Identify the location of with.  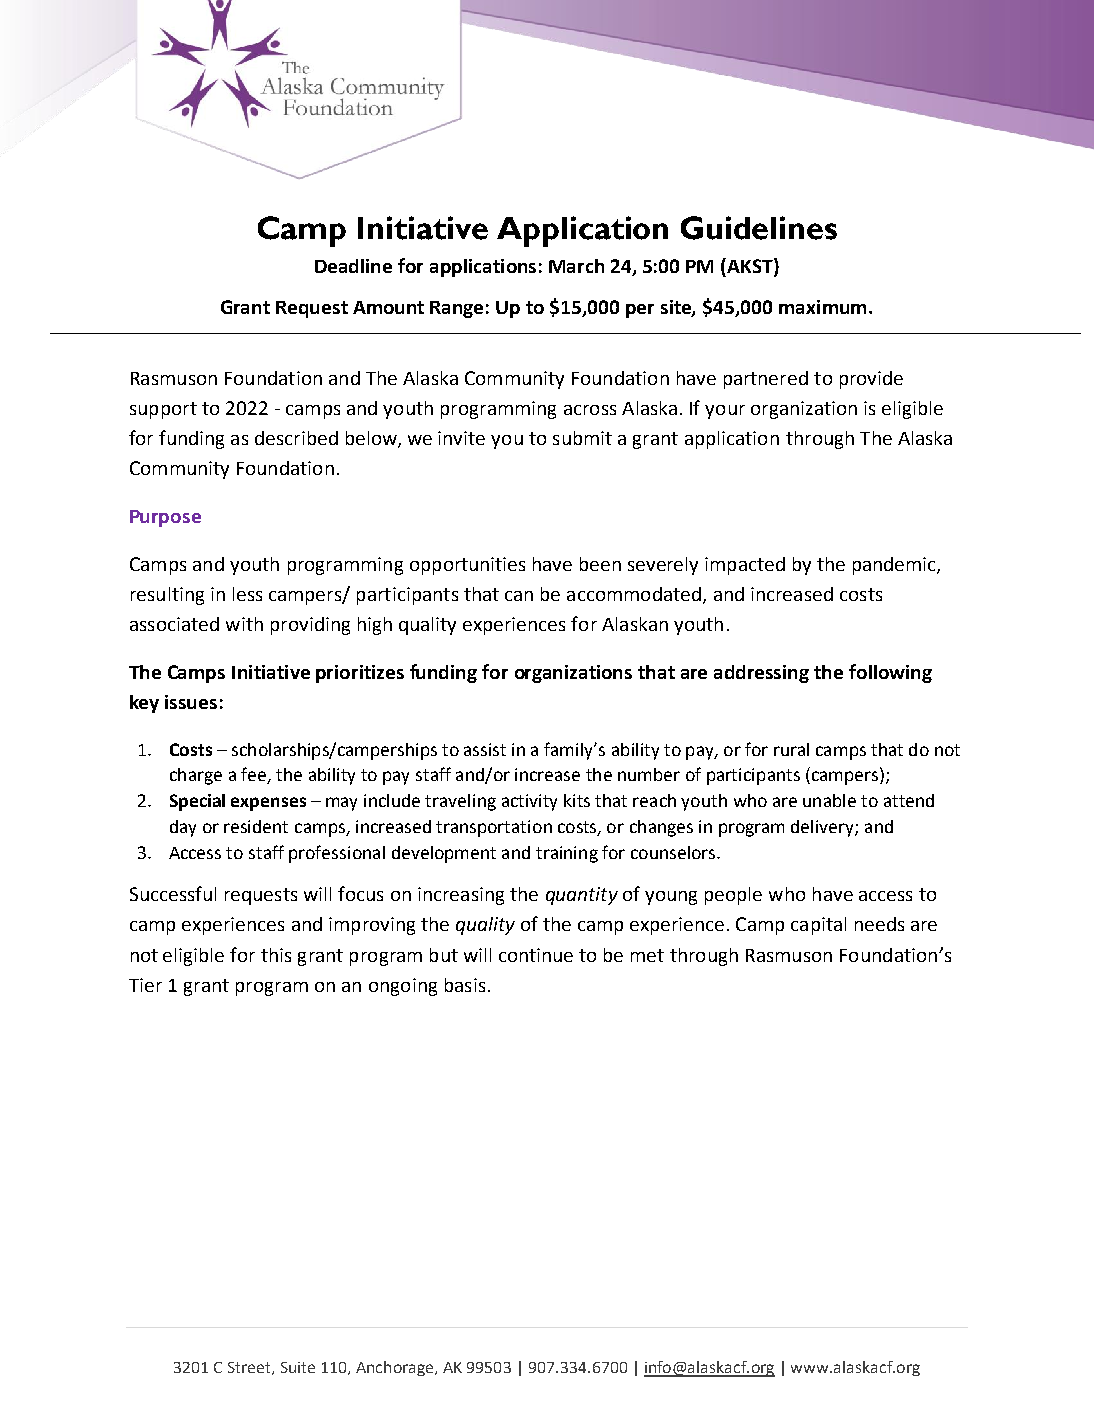
(244, 624).
